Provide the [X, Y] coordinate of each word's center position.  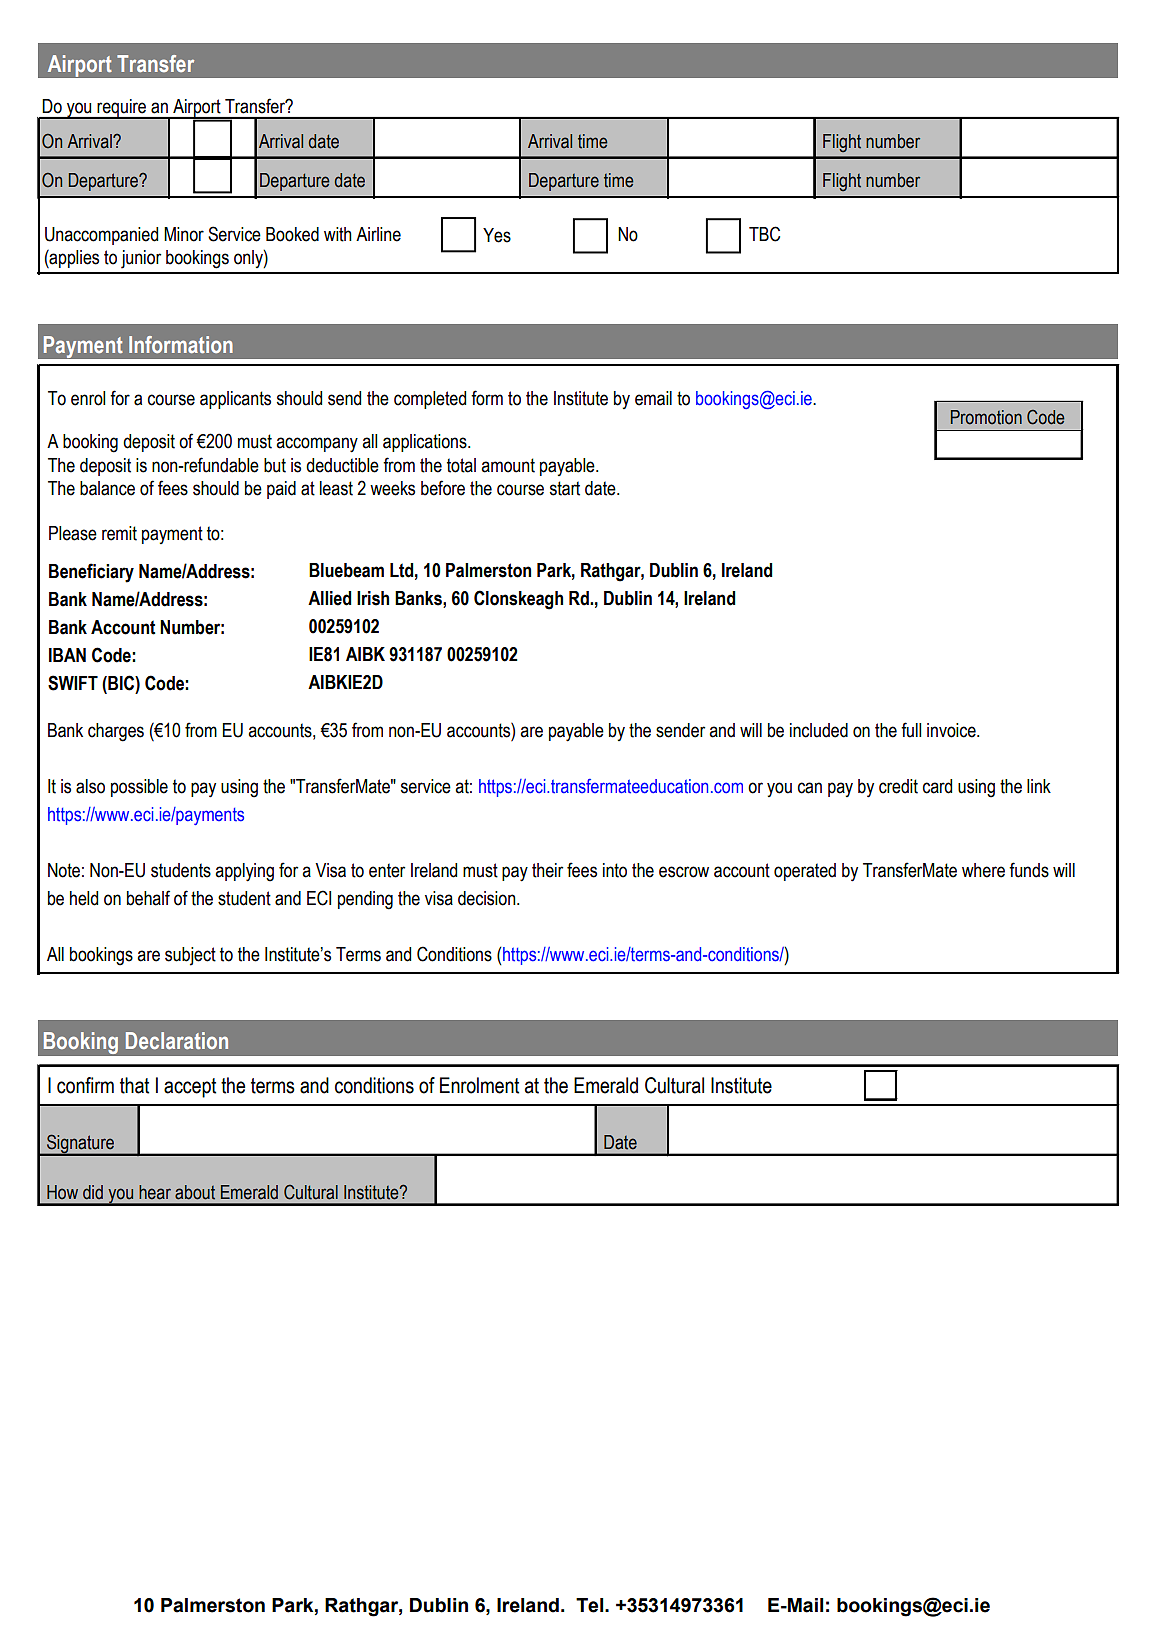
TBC [764, 234]
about [195, 1192]
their [547, 870]
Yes [497, 235]
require [122, 109]
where [983, 870]
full [911, 730]
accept [190, 1088]
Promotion [986, 417]
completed [430, 400]
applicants [235, 400]
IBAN [67, 655]
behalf [148, 898]
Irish [373, 598]
